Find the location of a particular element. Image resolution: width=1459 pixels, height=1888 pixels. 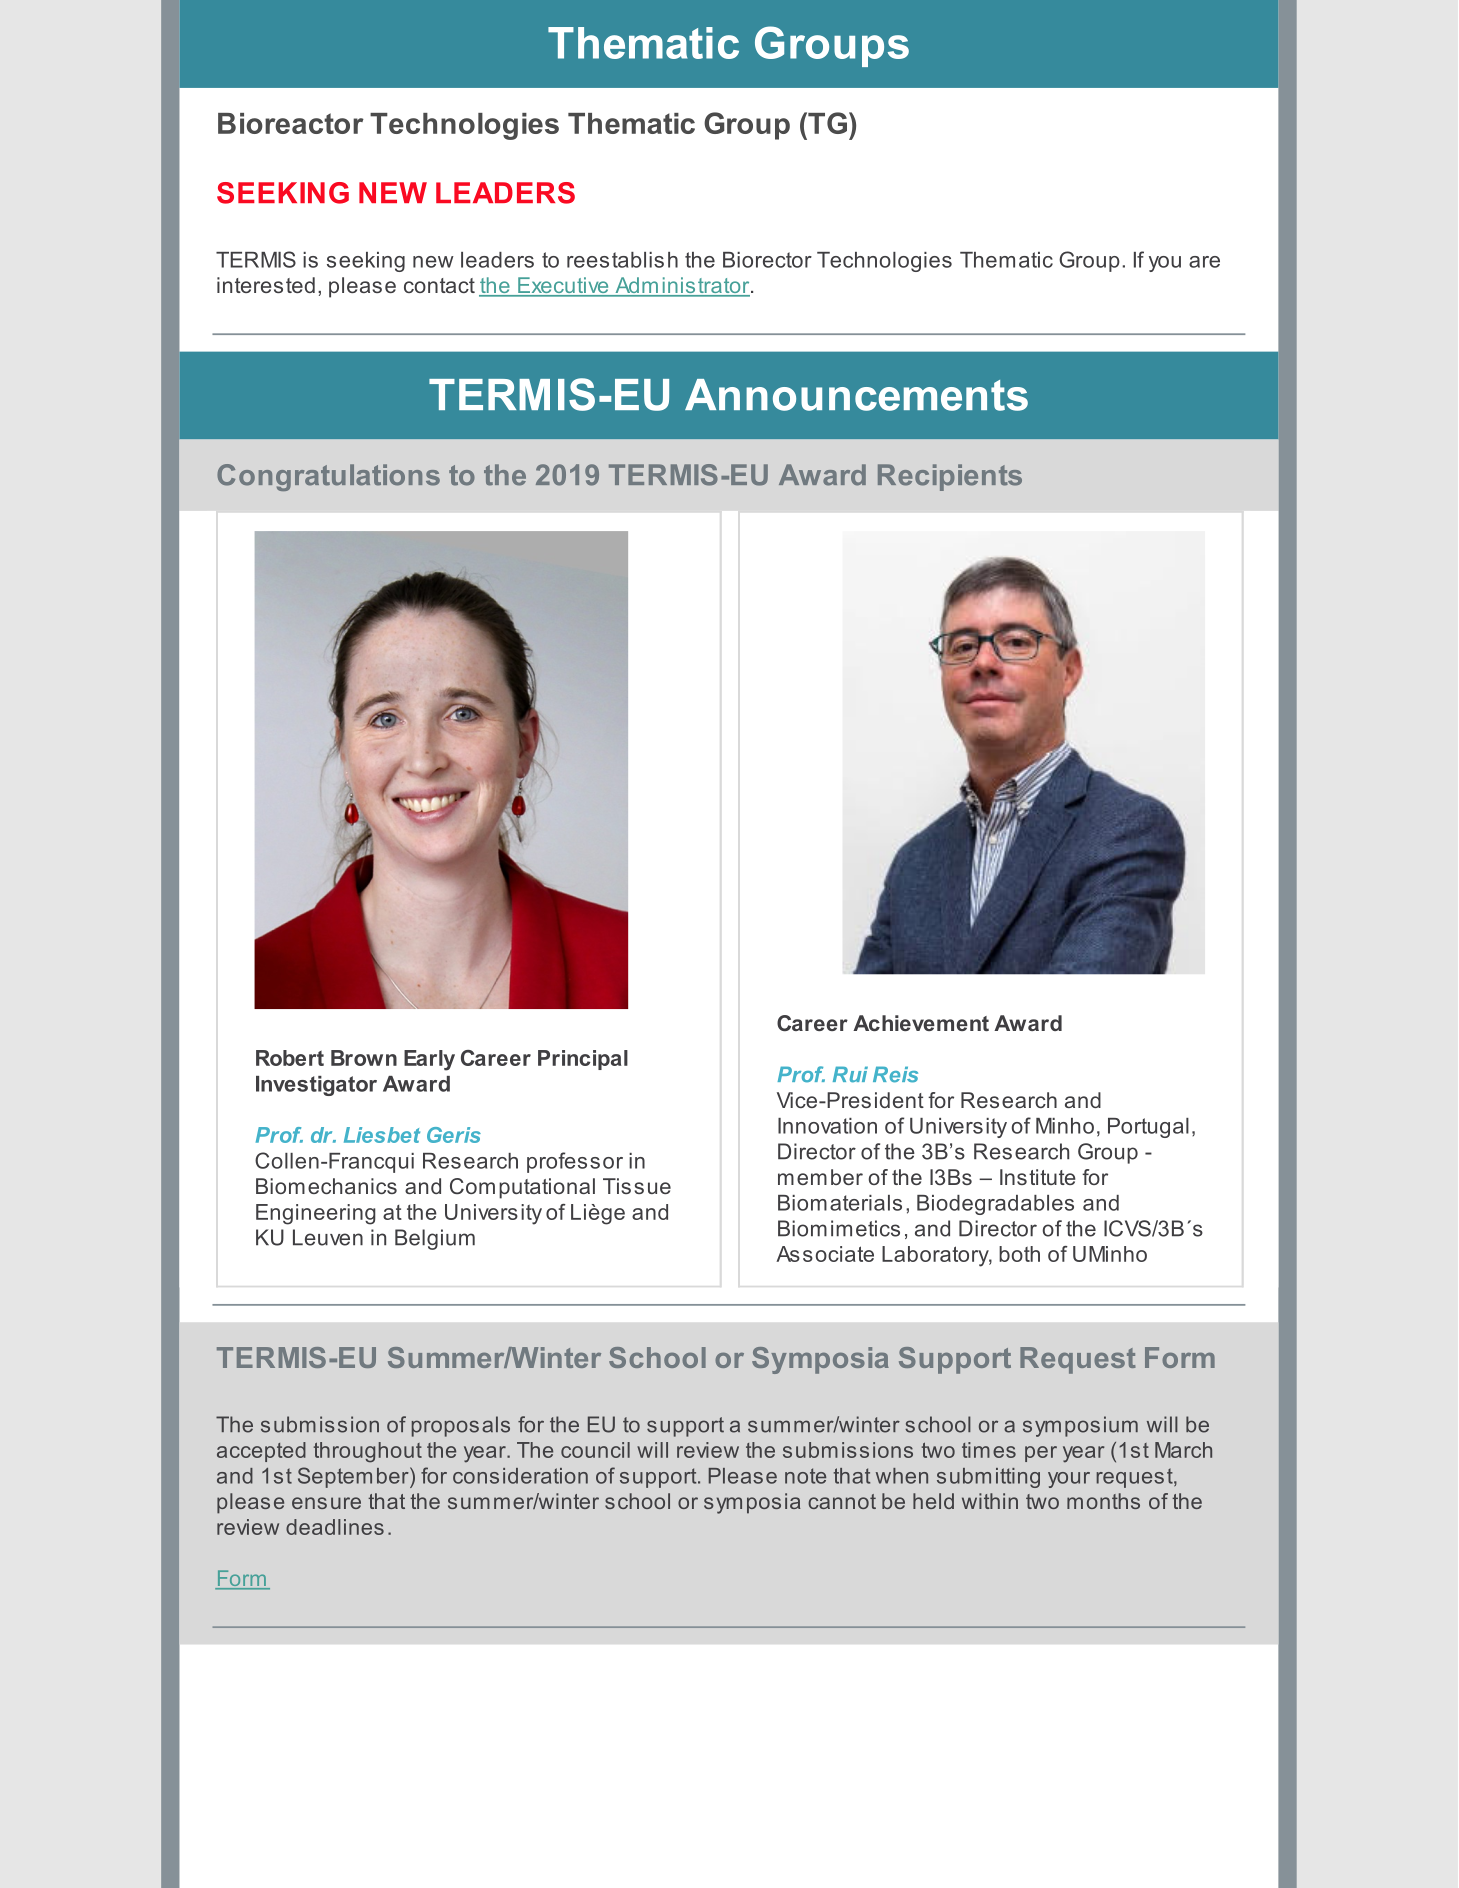

Reis is located at coordinates (895, 1074).
